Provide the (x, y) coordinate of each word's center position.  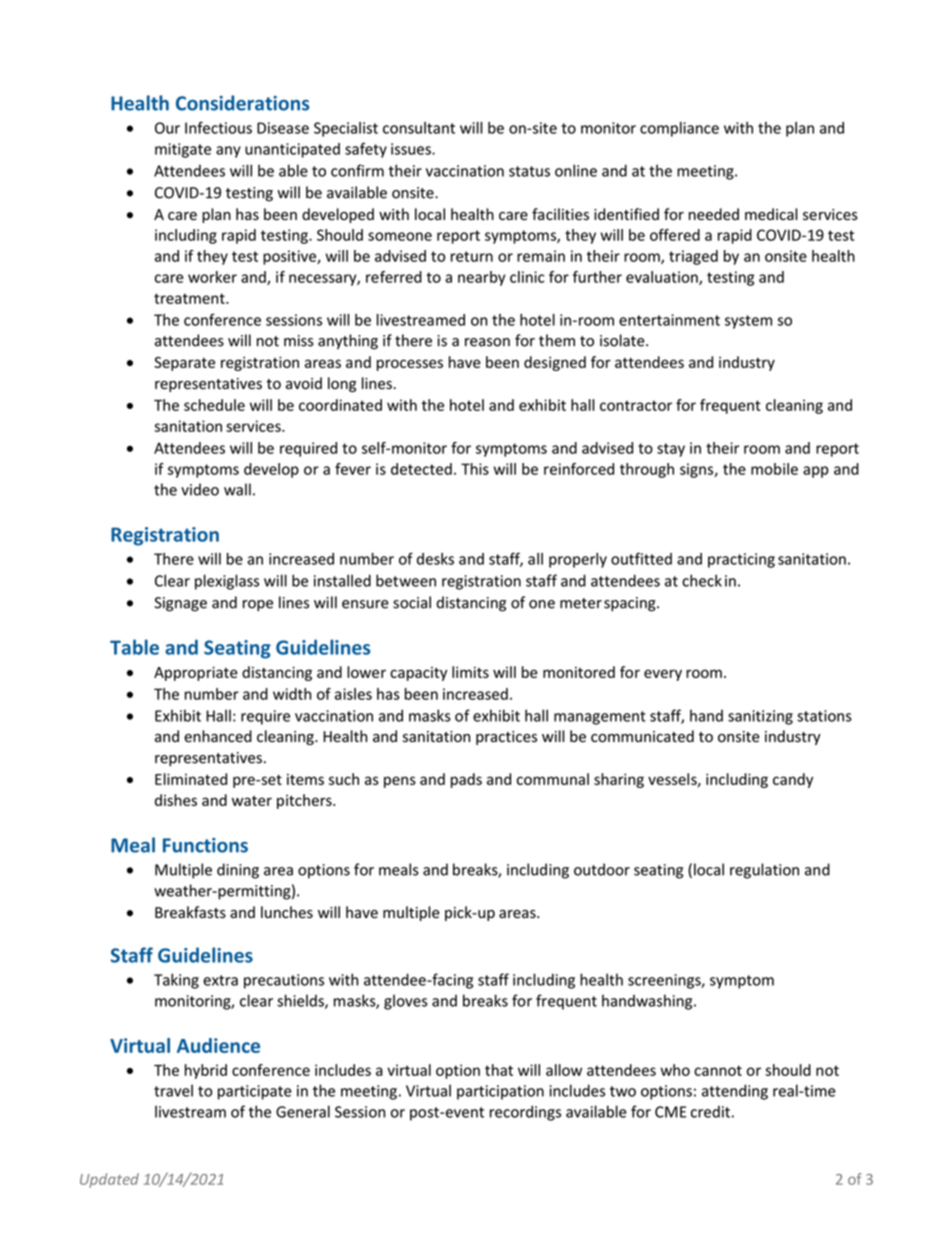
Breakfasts (190, 912)
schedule (214, 405)
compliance (679, 129)
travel (173, 1090)
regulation (764, 871)
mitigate (183, 150)
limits (470, 672)
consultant (419, 128)
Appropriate (196, 673)
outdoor (602, 869)
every (663, 675)
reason (487, 342)
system (748, 322)
